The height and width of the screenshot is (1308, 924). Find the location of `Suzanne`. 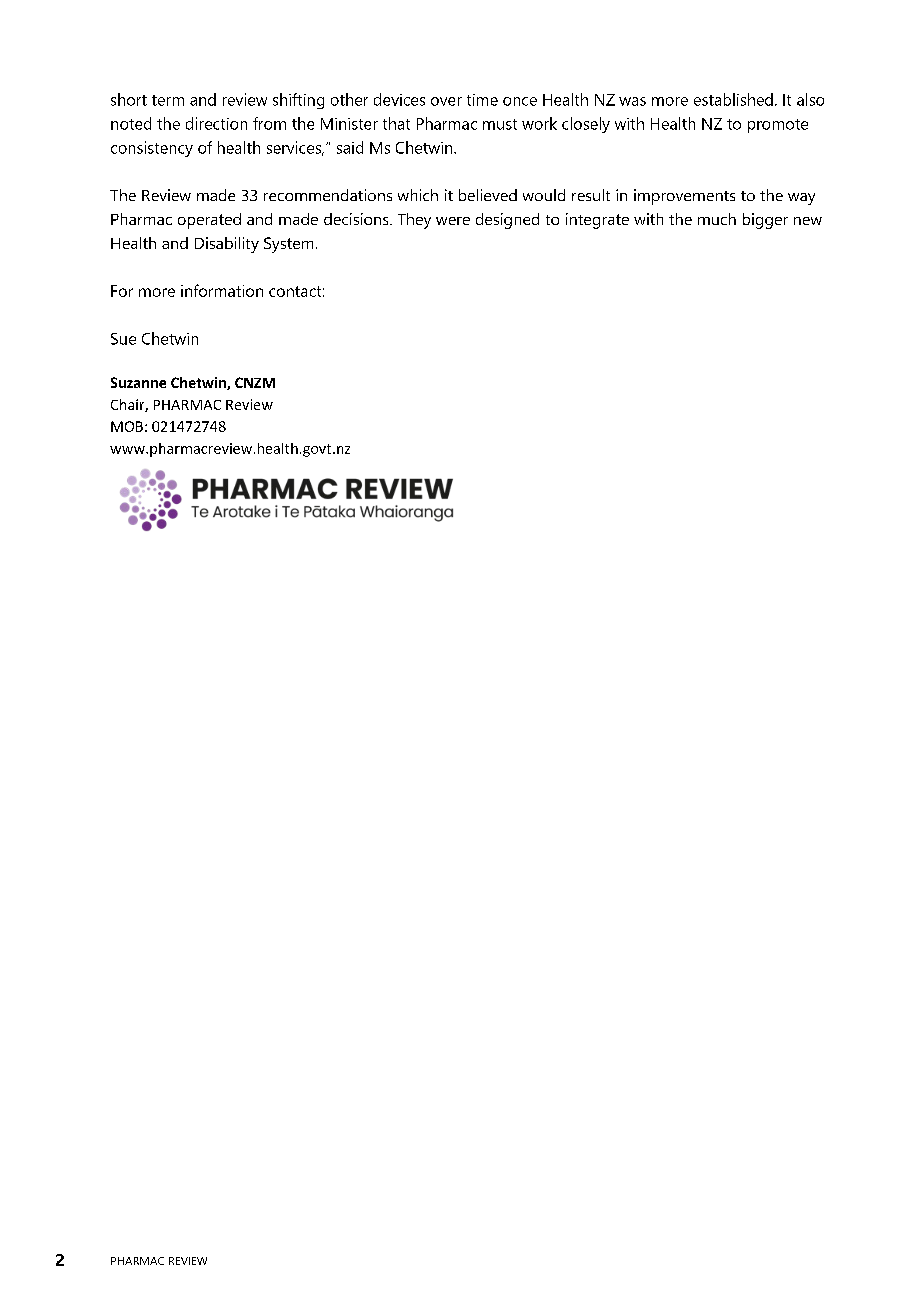

Suzanne is located at coordinates (138, 382).
